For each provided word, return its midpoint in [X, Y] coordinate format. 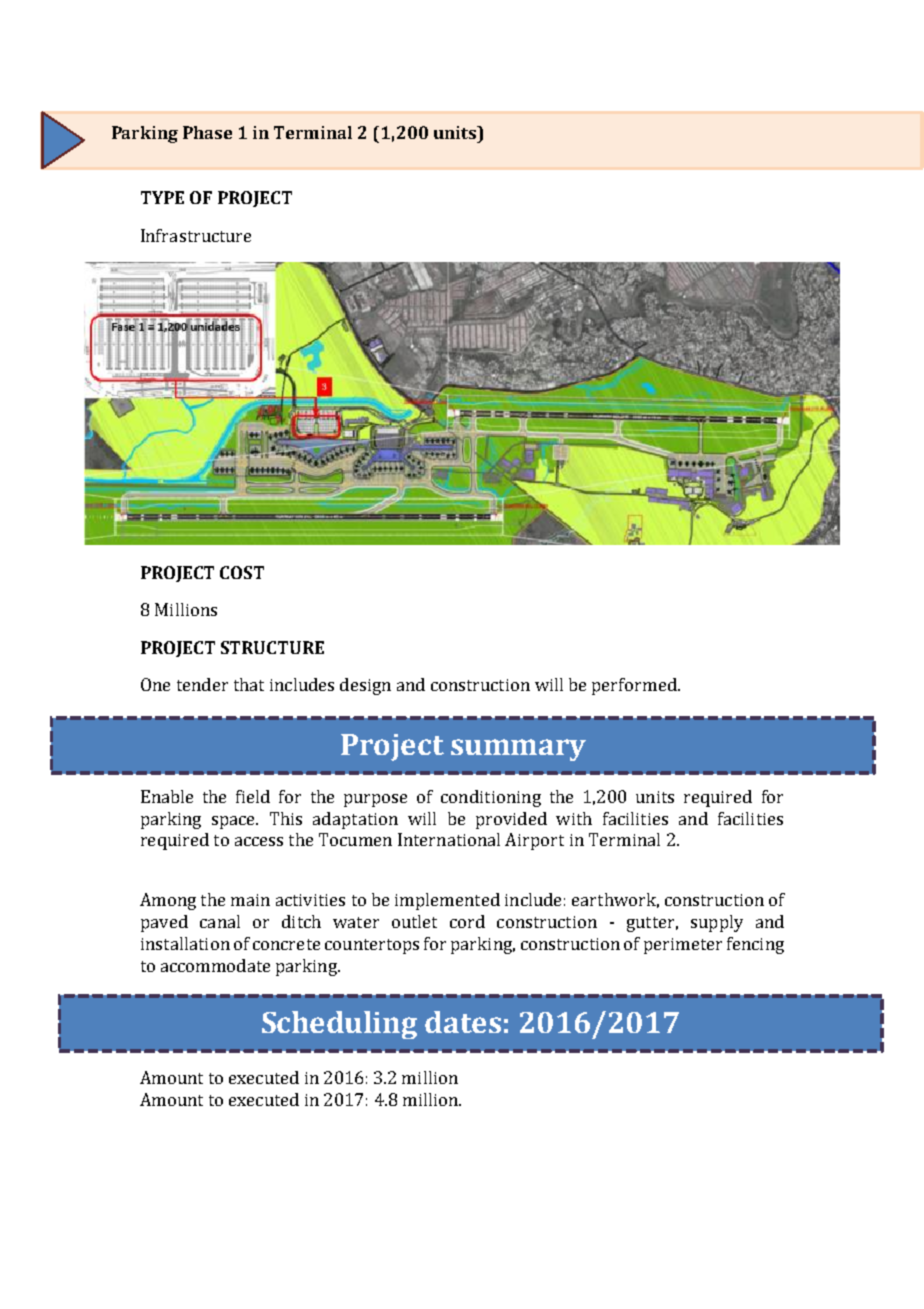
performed [635, 686]
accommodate [215, 965]
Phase [207, 132]
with [574, 818]
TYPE [162, 197]
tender [202, 684]
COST [242, 572]
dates [463, 1022]
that [249, 684]
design [365, 686]
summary [518, 750]
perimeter [683, 946]
